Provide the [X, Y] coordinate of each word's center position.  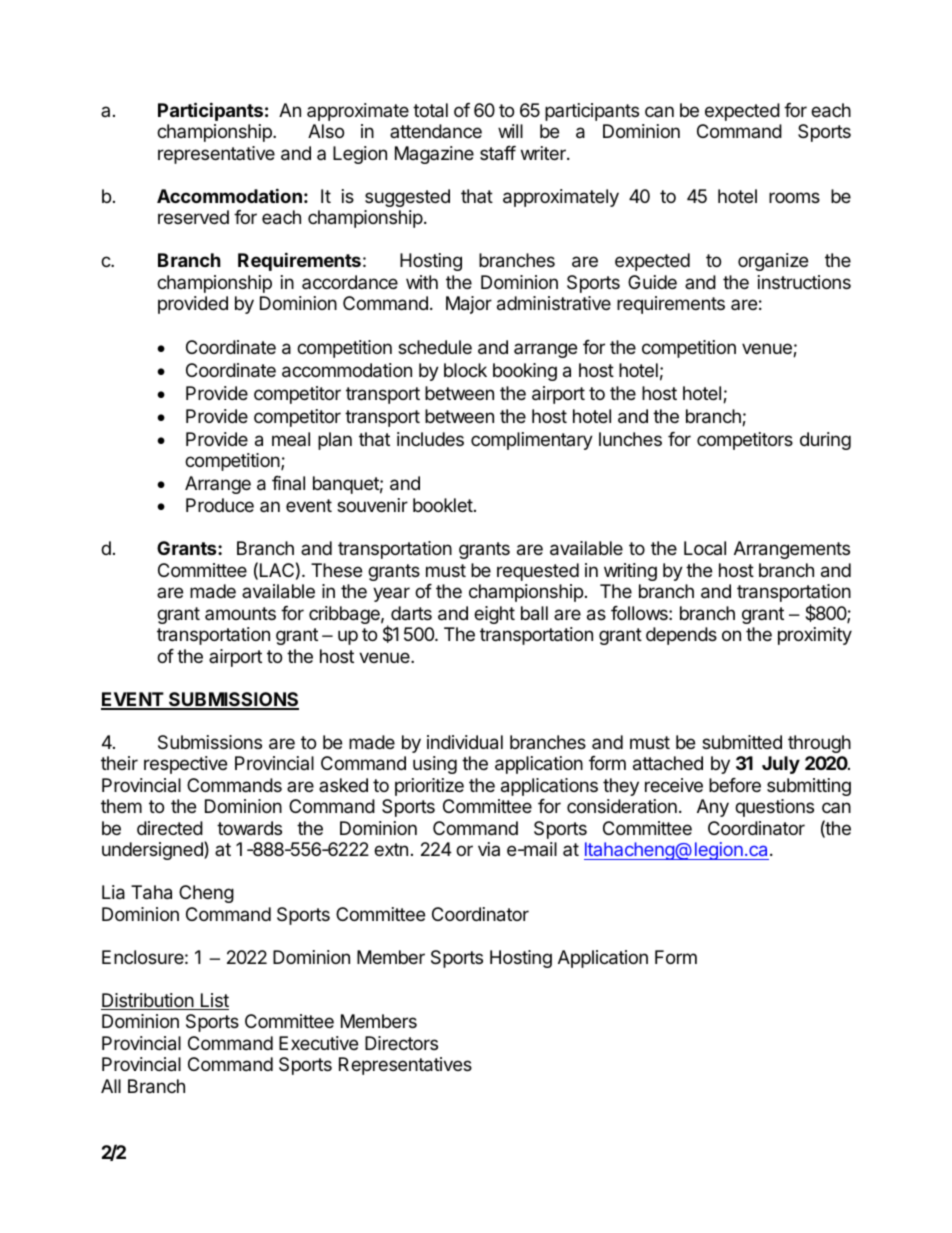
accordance [350, 282]
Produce [220, 505]
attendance [436, 131]
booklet [443, 505]
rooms [794, 197]
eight [494, 615]
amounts [240, 613]
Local [705, 548]
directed [170, 828]
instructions [804, 282]
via [489, 849]
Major [469, 305]
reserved [193, 217]
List [213, 1001]
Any [713, 808]
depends [681, 636]
